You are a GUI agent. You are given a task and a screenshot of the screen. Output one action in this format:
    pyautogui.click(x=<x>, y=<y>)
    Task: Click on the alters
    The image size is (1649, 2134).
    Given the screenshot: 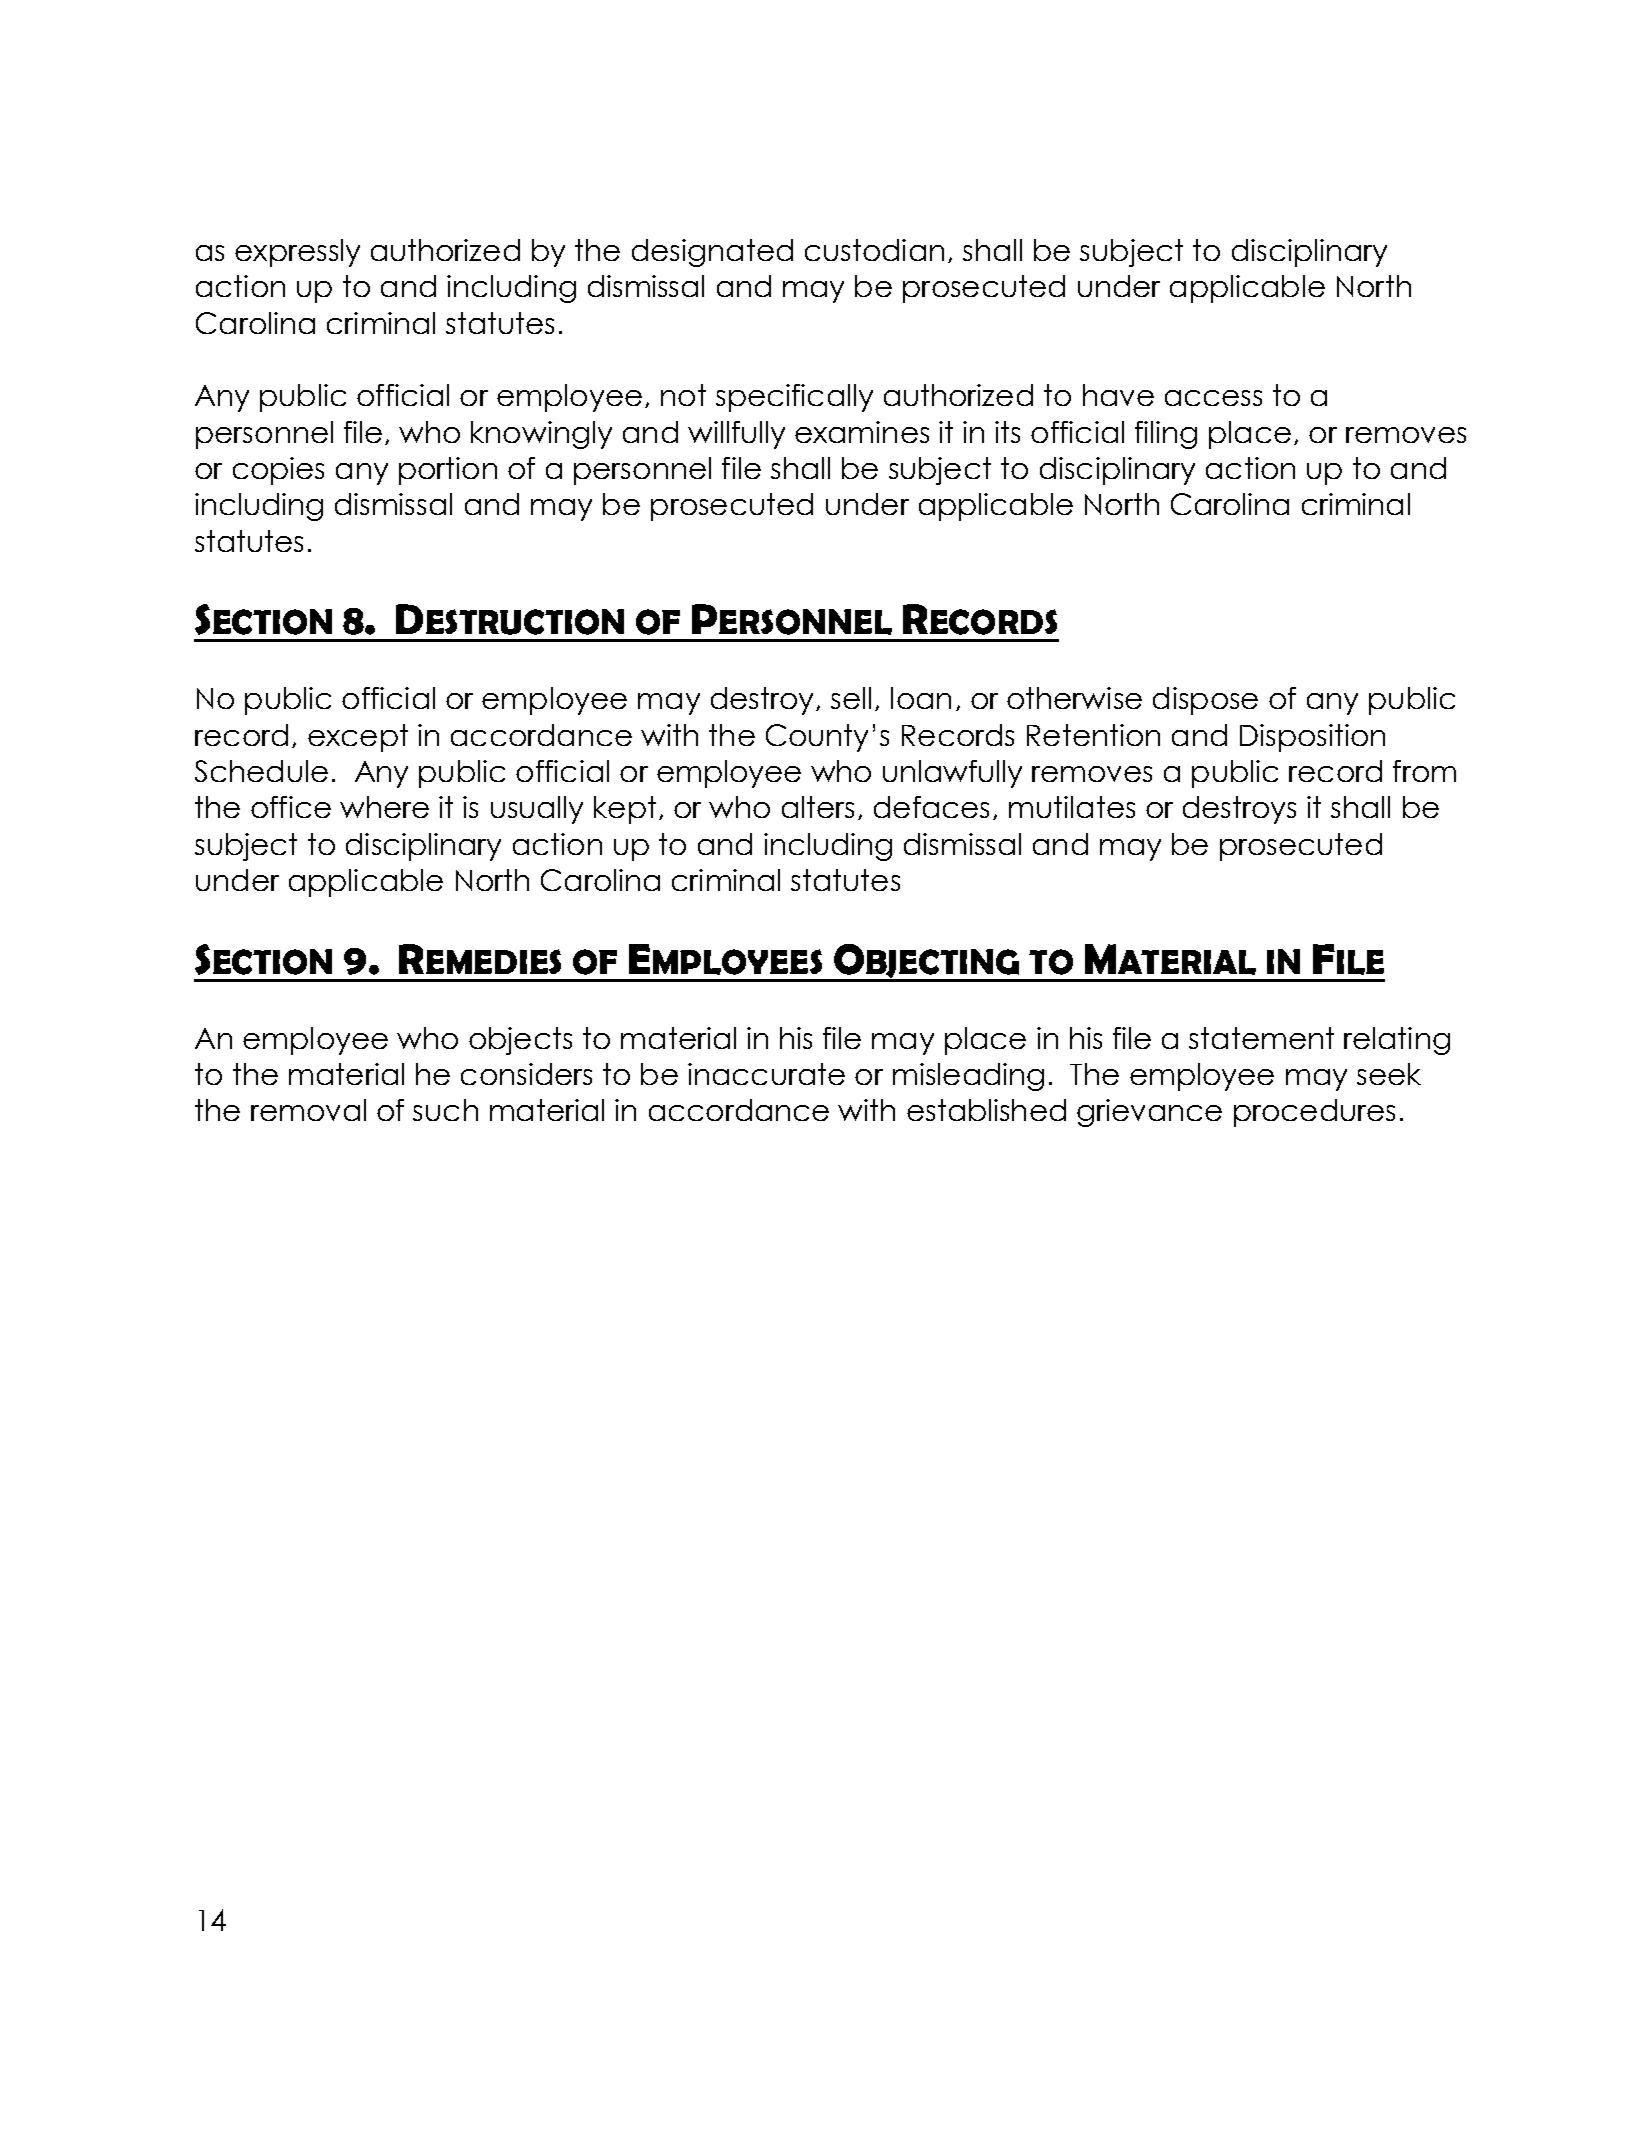 What is the action you would take?
    pyautogui.click(x=818, y=807)
